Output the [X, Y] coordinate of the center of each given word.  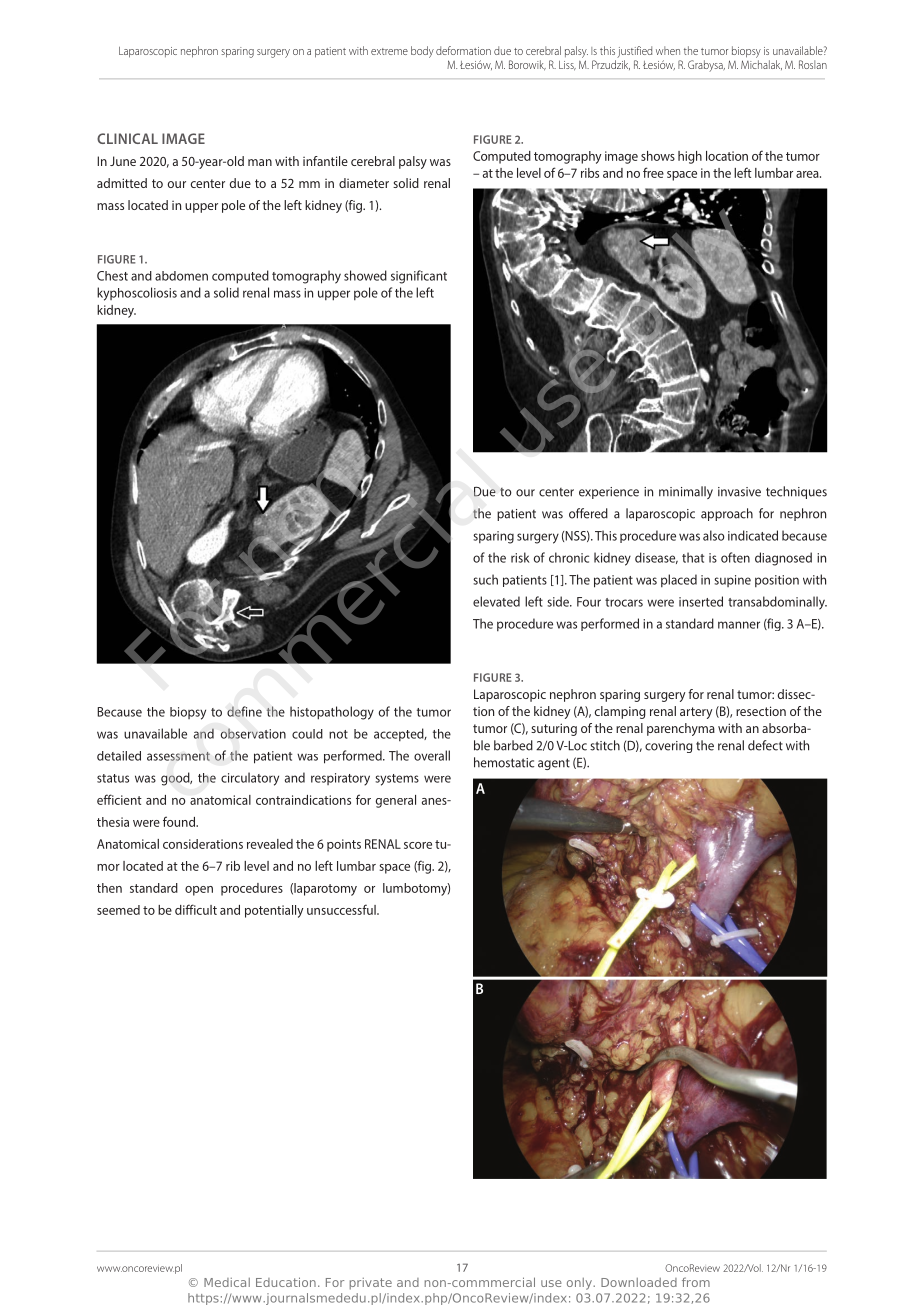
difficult [196, 909]
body [422, 52]
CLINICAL [127, 138]
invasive [739, 492]
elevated [496, 601]
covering [668, 747]
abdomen [181, 276]
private [371, 1284]
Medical [227, 1282]
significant [419, 277]
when [668, 50]
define [244, 711]
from [696, 1282]
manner [739, 625]
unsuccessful [342, 909]
